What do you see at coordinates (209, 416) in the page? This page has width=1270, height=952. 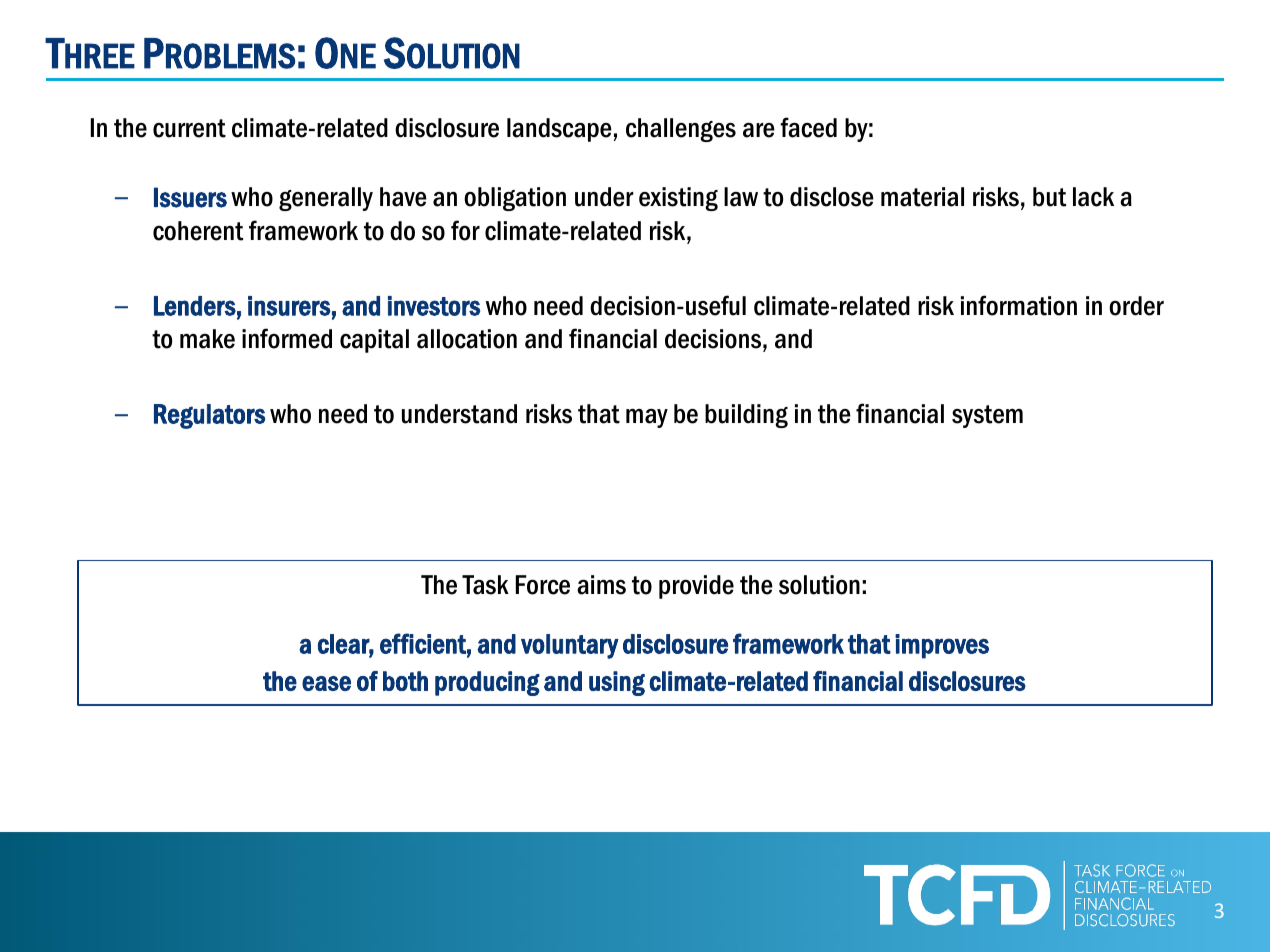 I see `Regulators` at bounding box center [209, 416].
